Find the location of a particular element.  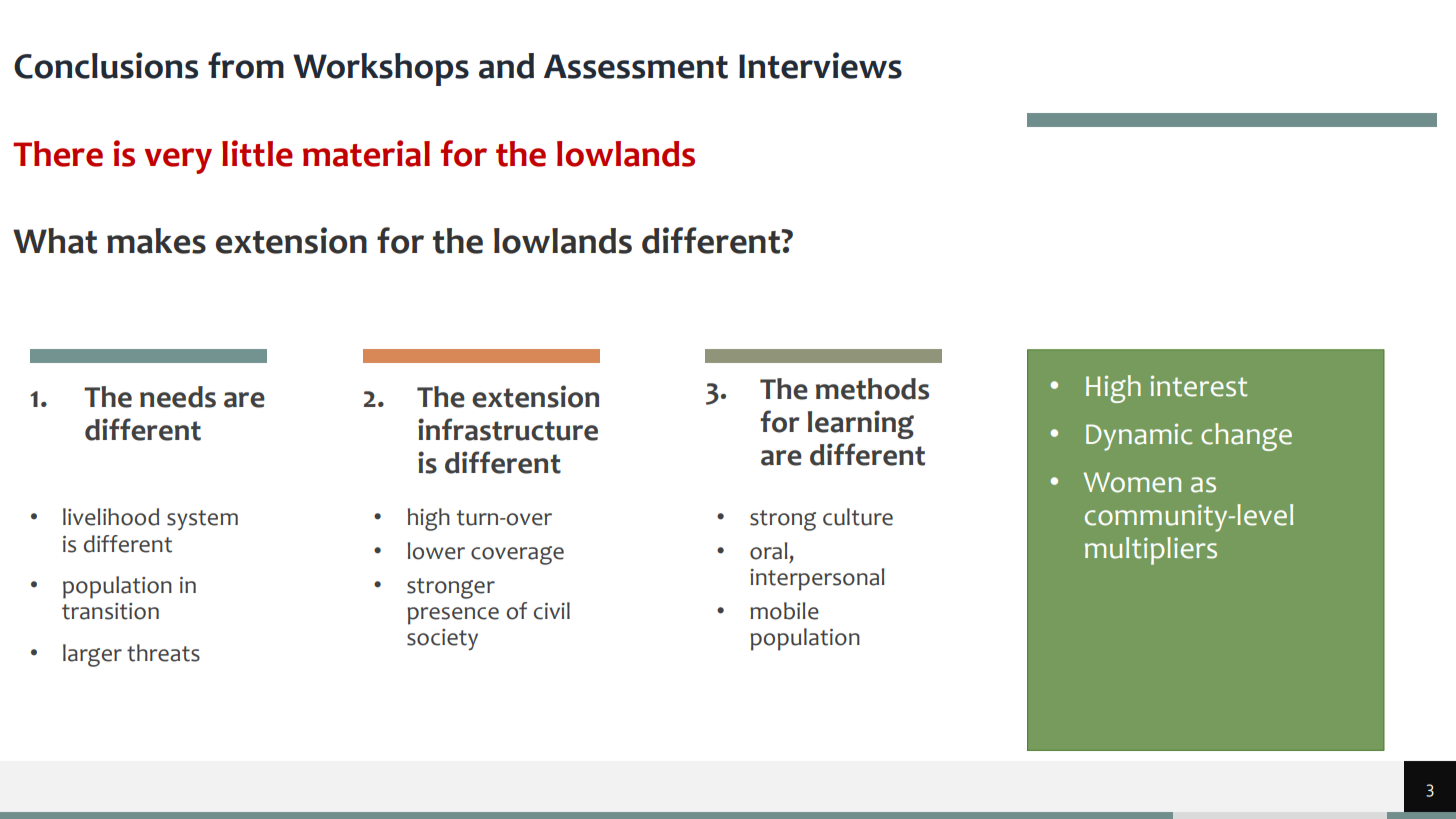

methods is located at coordinates (872, 389).
